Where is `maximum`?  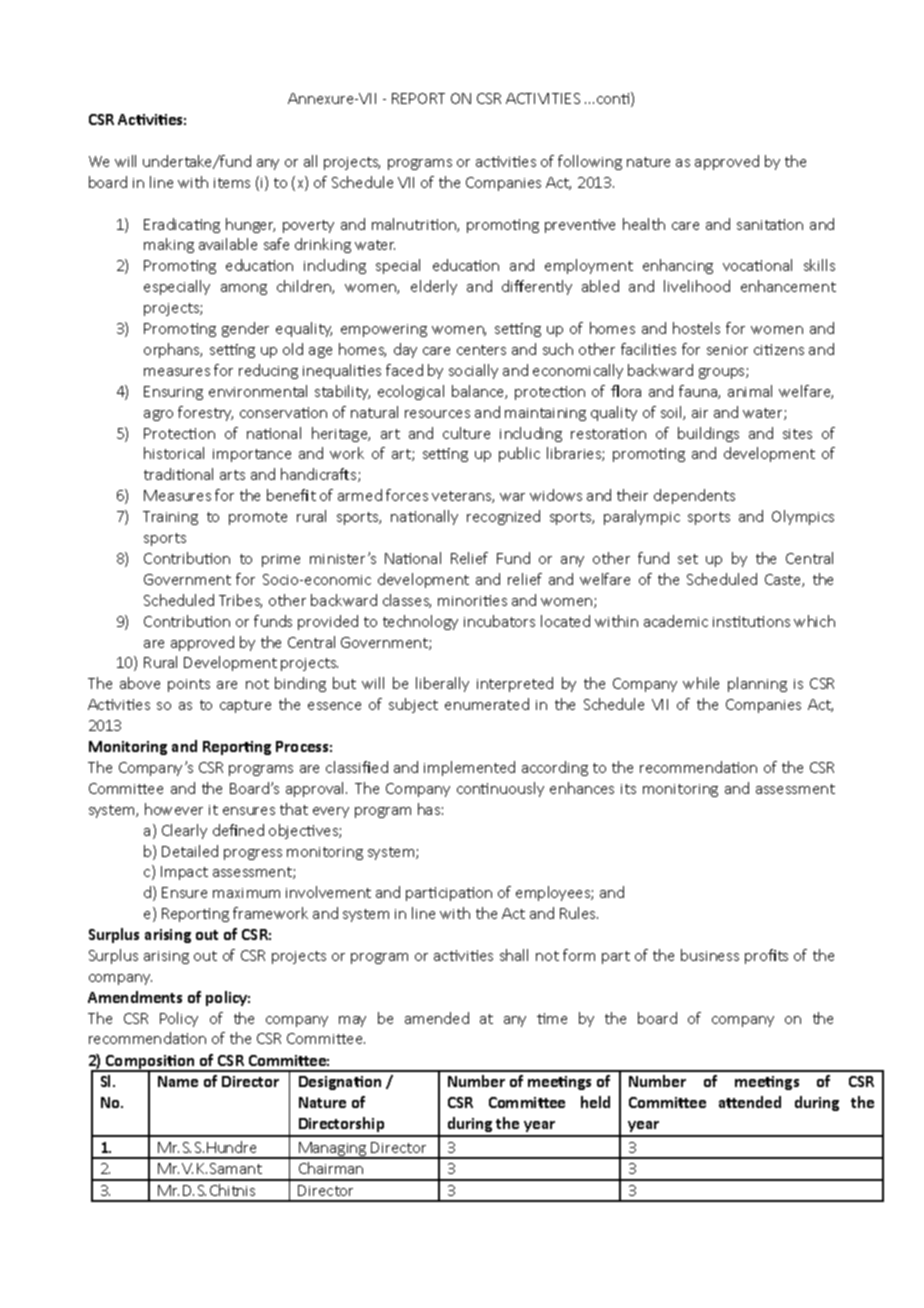
maximum is located at coordinates (246, 893).
